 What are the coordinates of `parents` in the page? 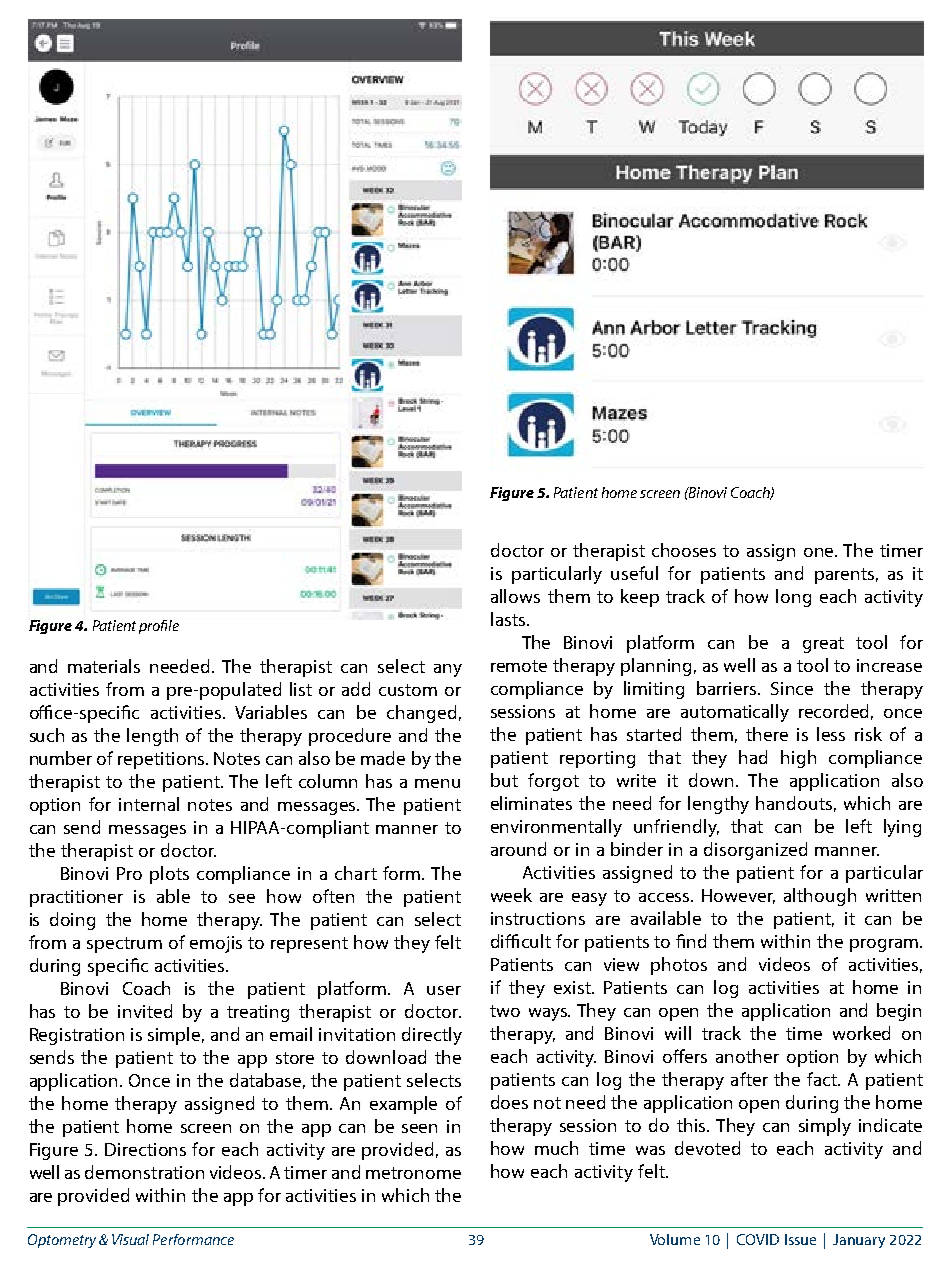 It's located at (844, 576).
